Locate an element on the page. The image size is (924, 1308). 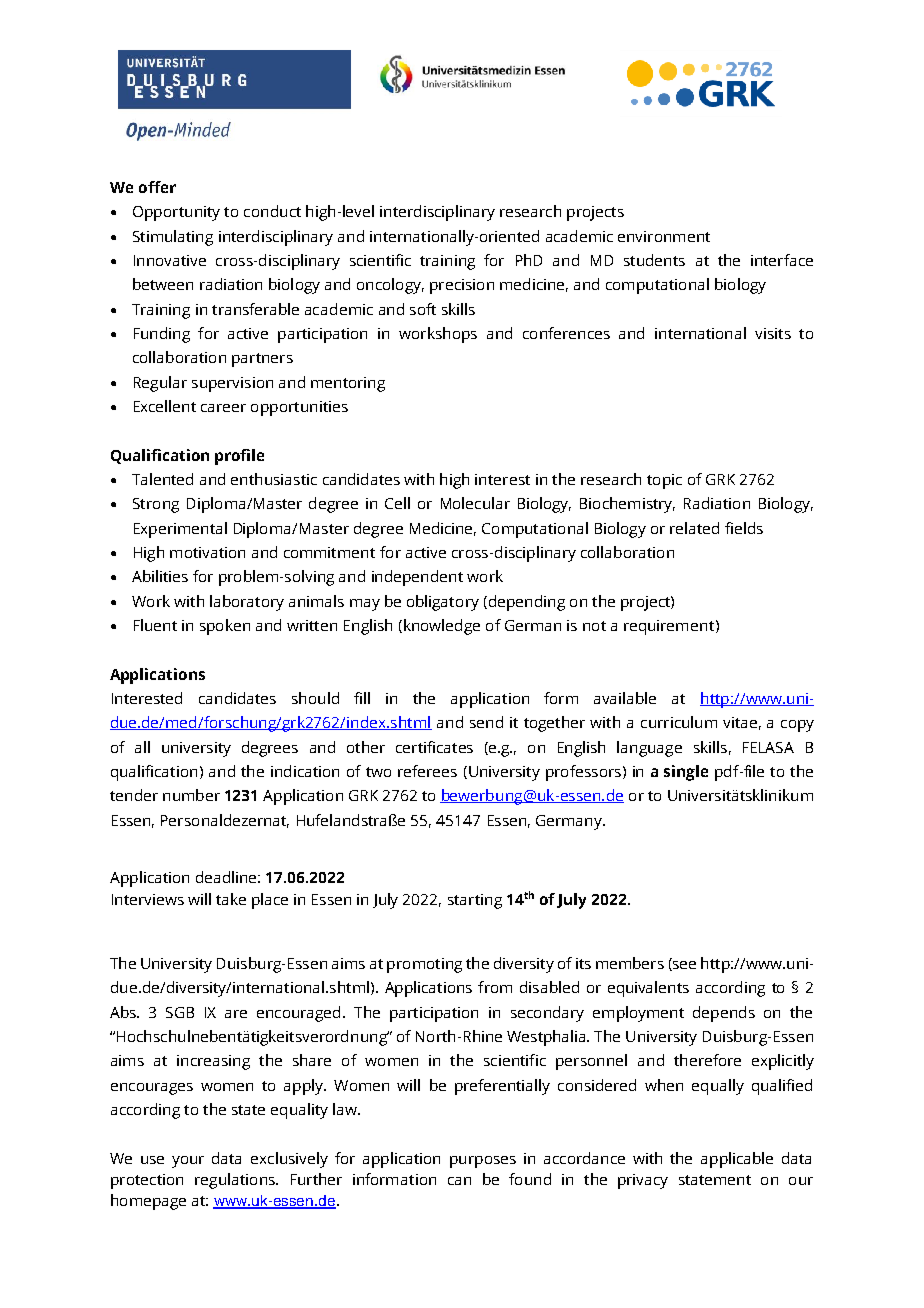
applicable is located at coordinates (737, 1160).
